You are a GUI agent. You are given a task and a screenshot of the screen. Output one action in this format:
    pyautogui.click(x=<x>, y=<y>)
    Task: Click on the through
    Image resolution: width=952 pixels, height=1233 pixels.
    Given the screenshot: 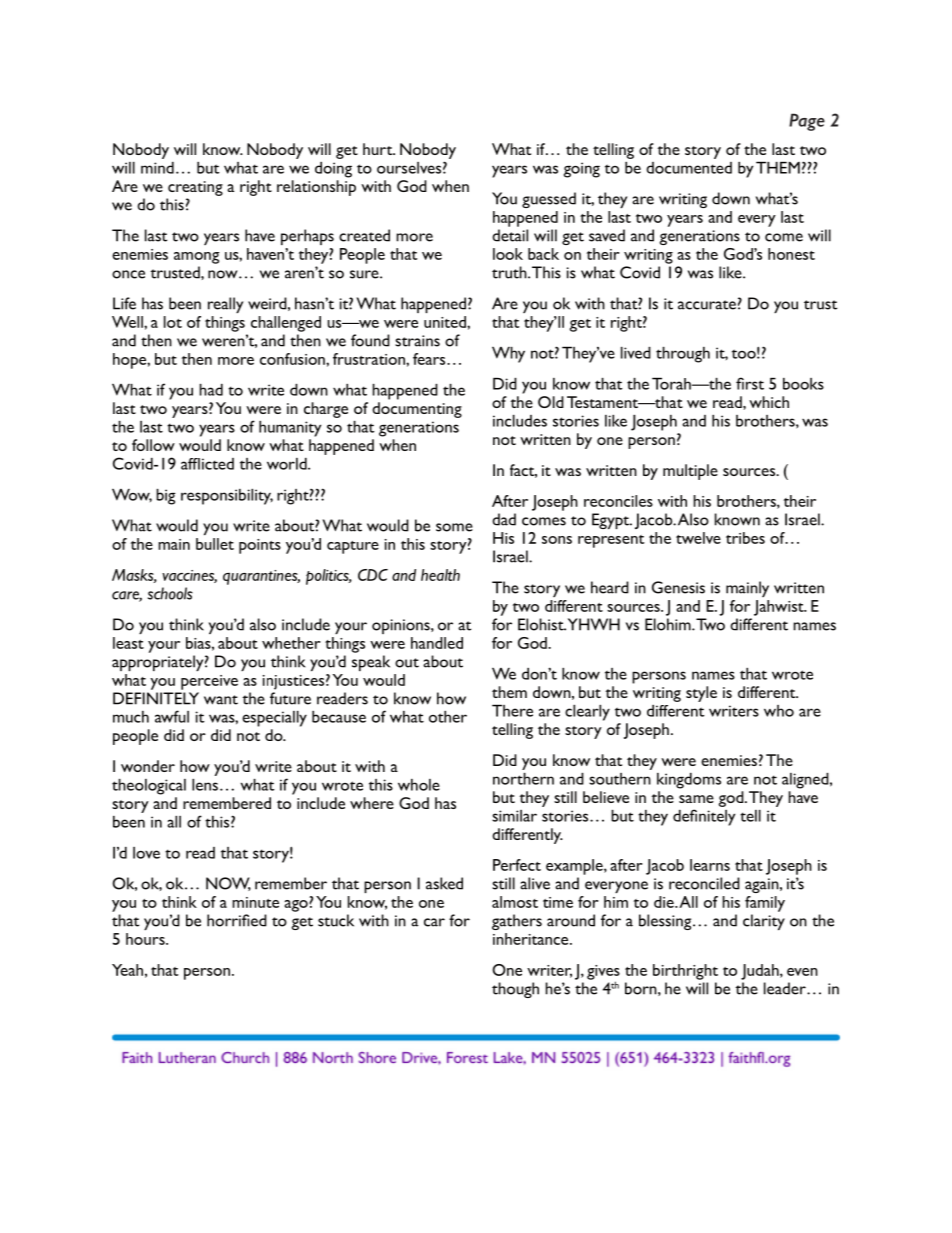 What is the action you would take?
    pyautogui.click(x=683, y=355)
